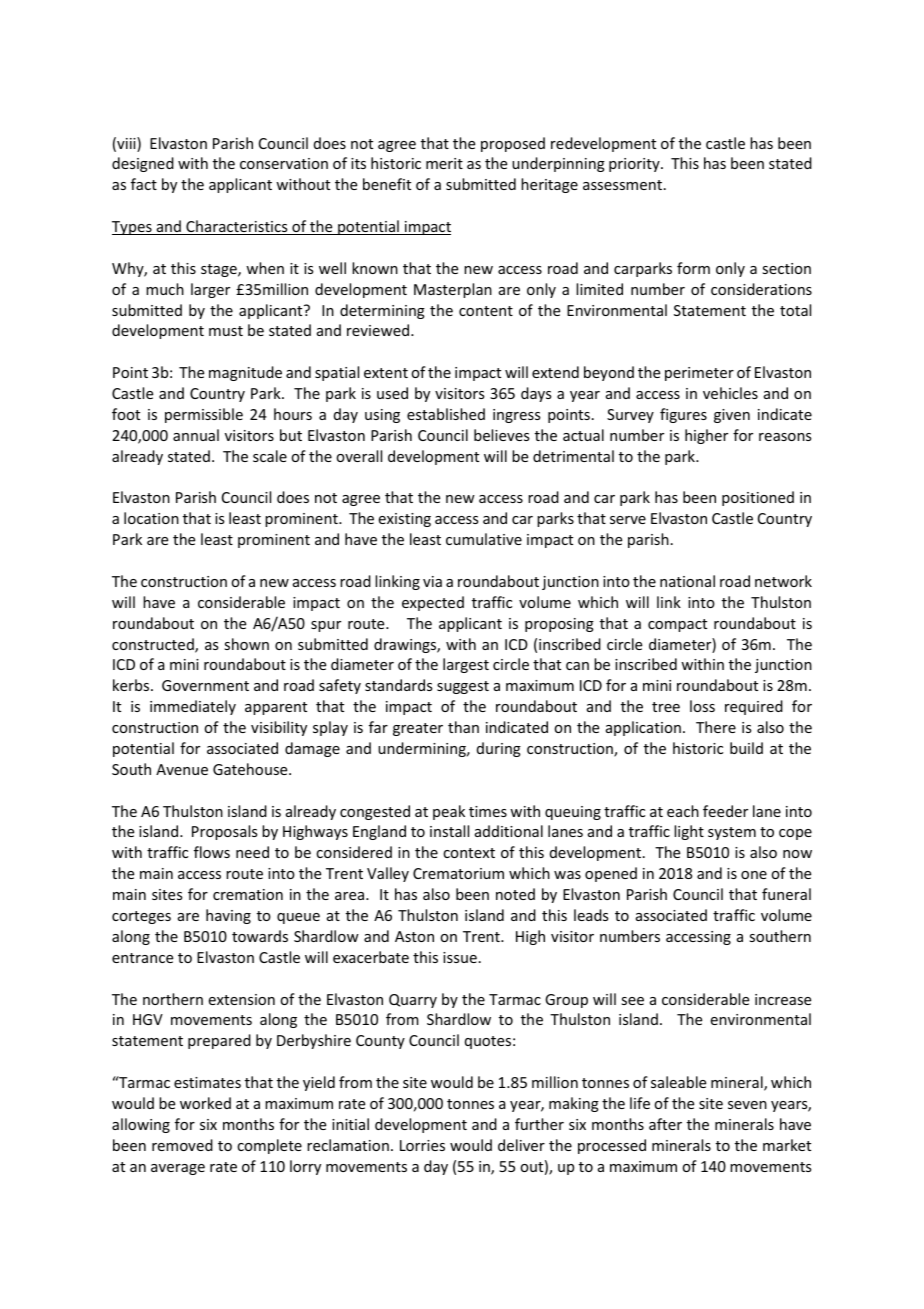  What do you see at coordinates (635, 165) in the image?
I see `priority` at bounding box center [635, 165].
